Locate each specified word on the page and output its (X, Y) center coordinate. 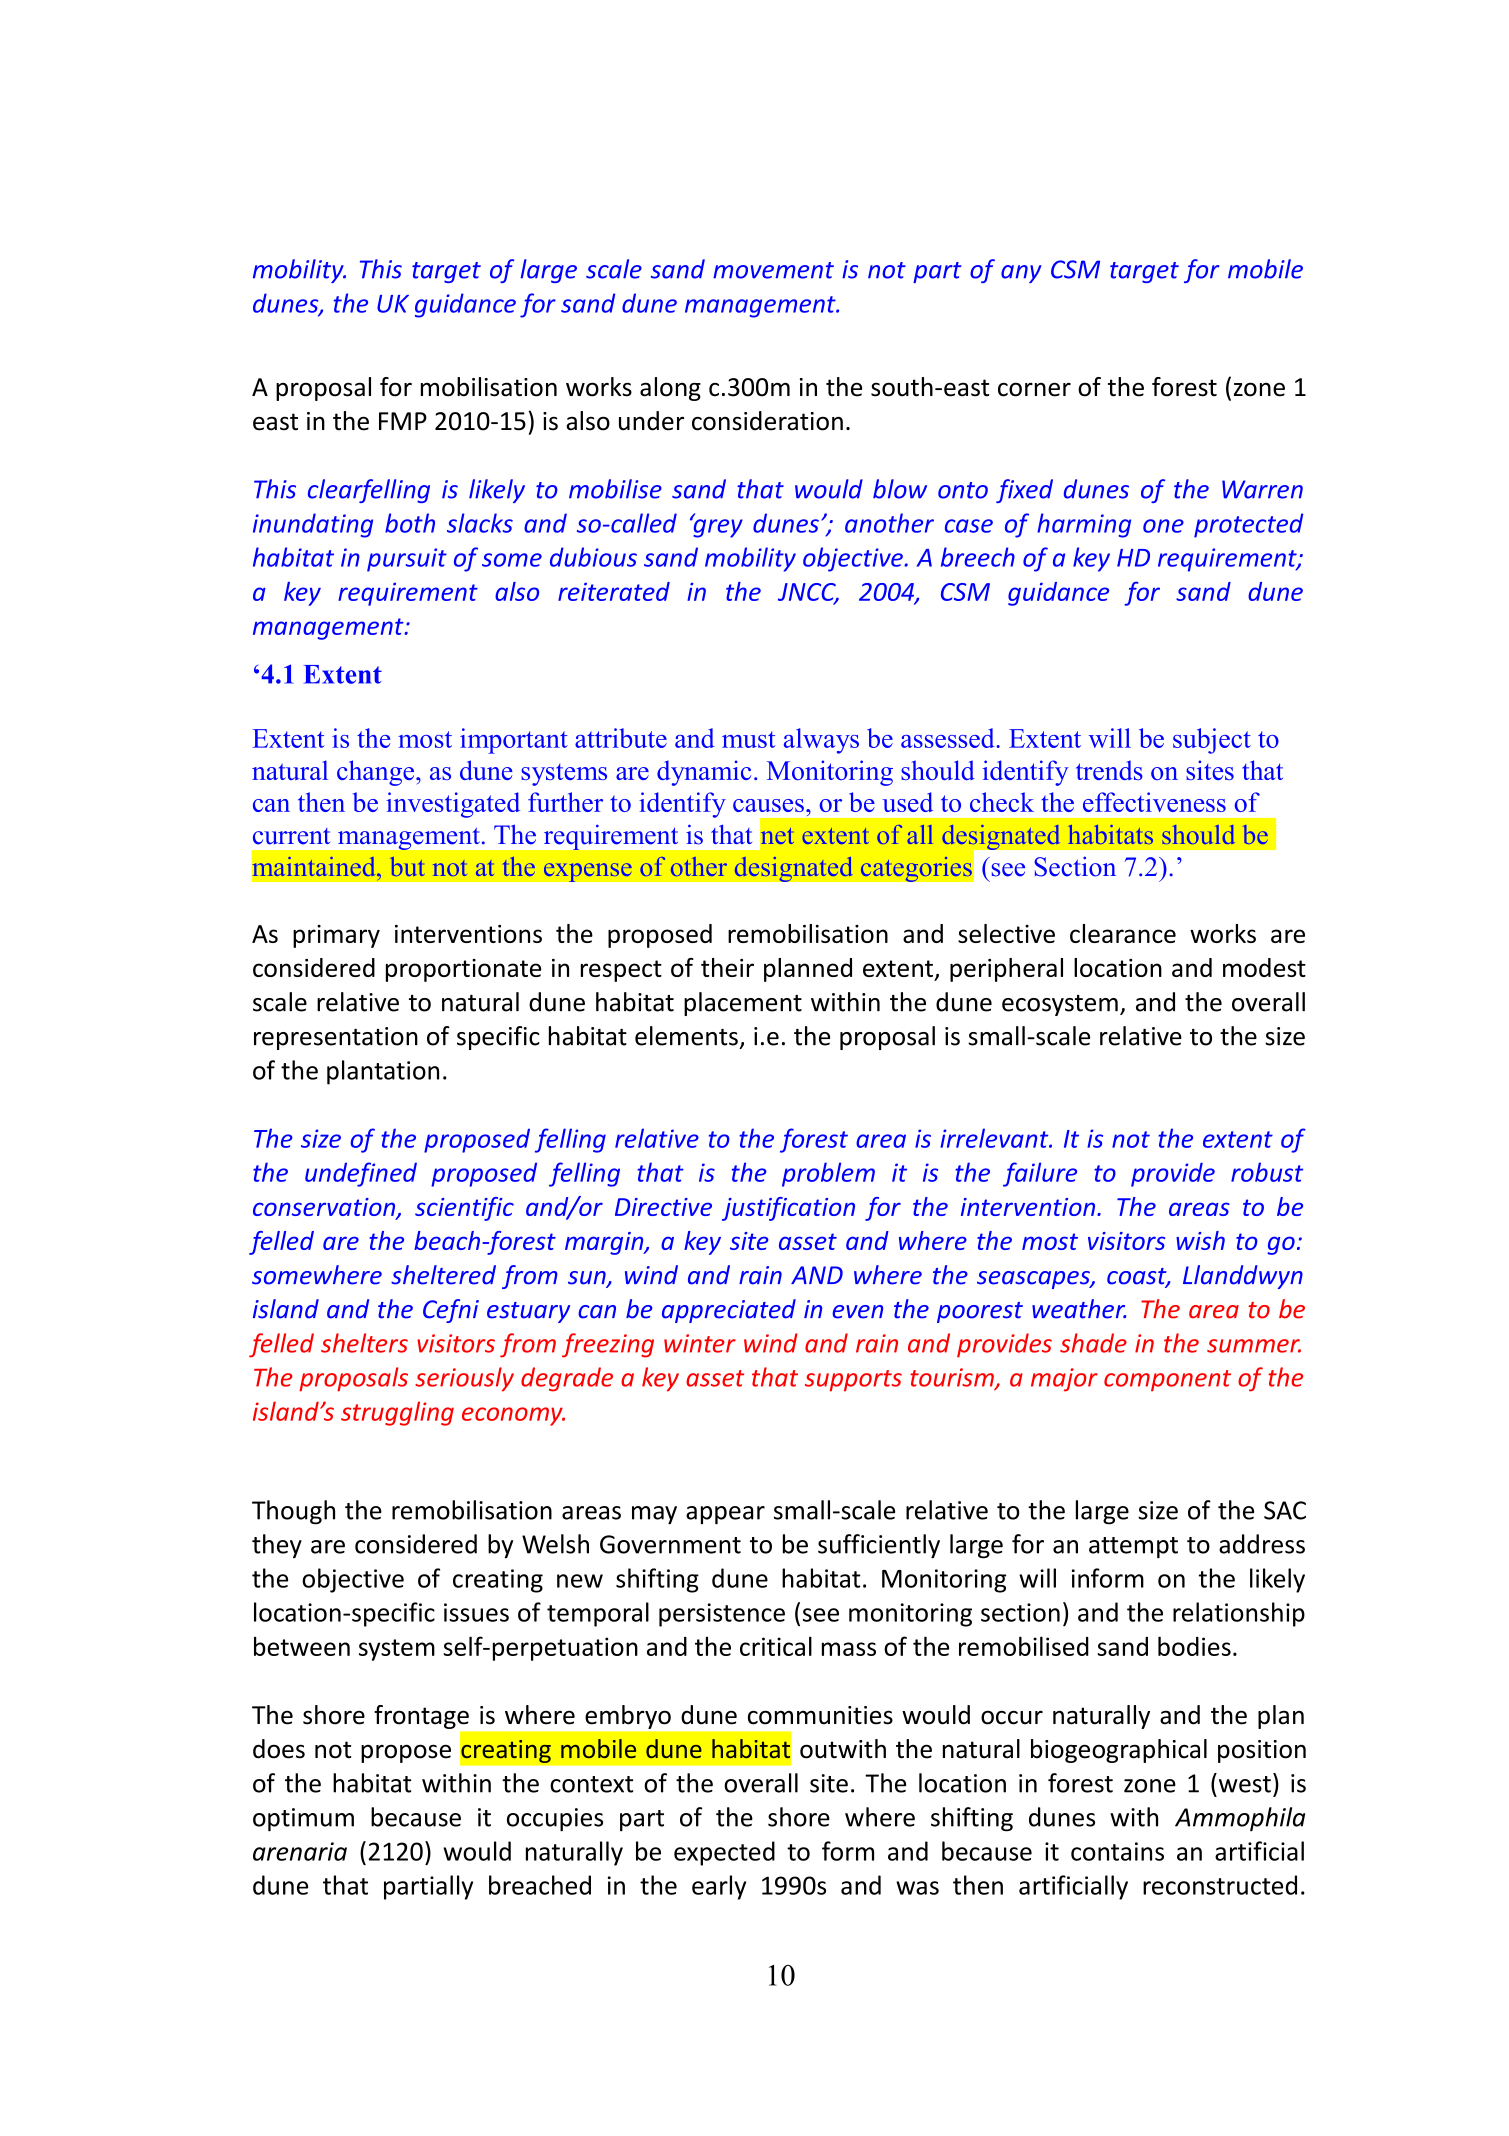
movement (773, 270)
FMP (403, 421)
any (1021, 274)
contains (1117, 1851)
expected (724, 1853)
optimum (303, 1820)
